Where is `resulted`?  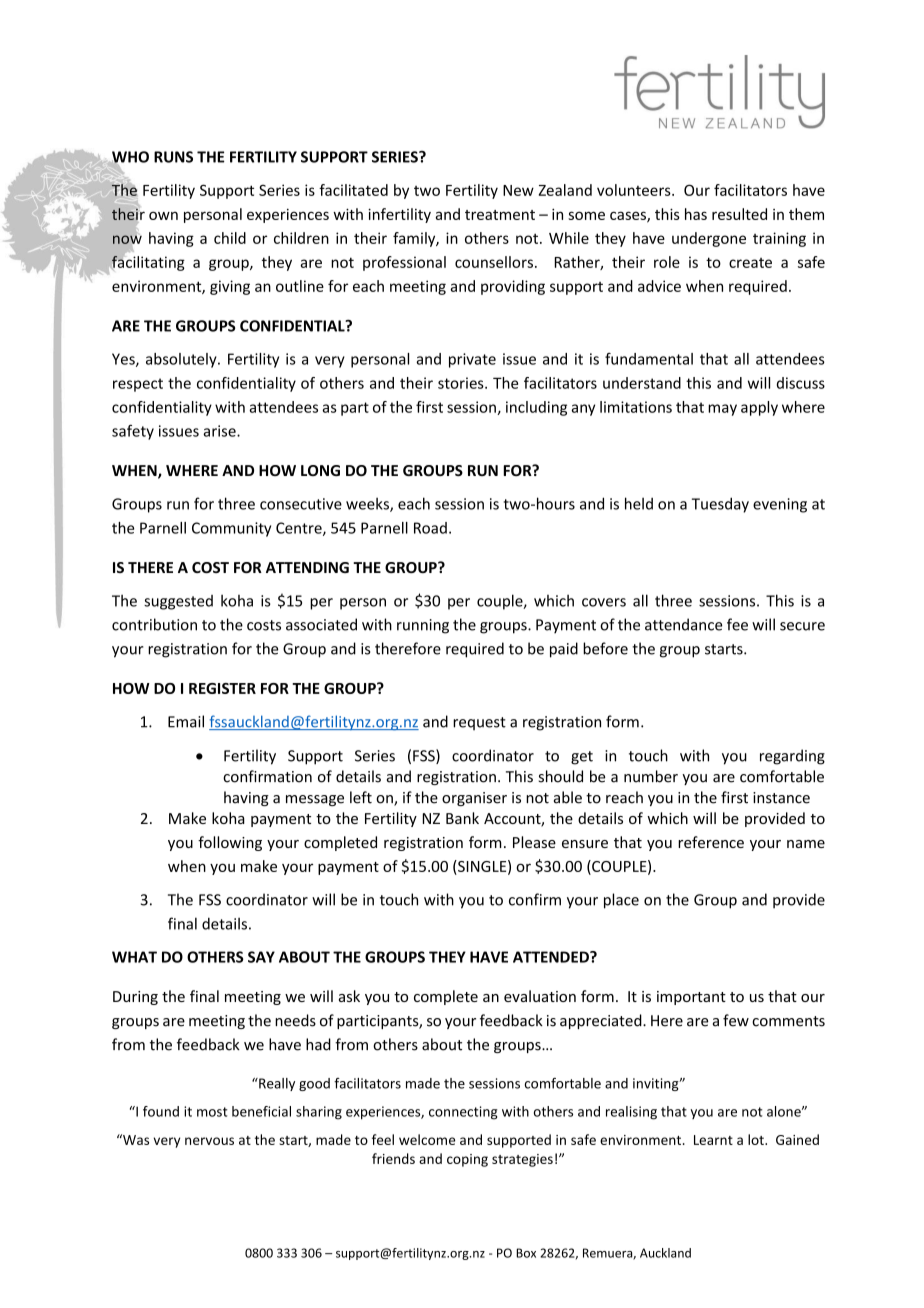 resulted is located at coordinates (739, 214).
